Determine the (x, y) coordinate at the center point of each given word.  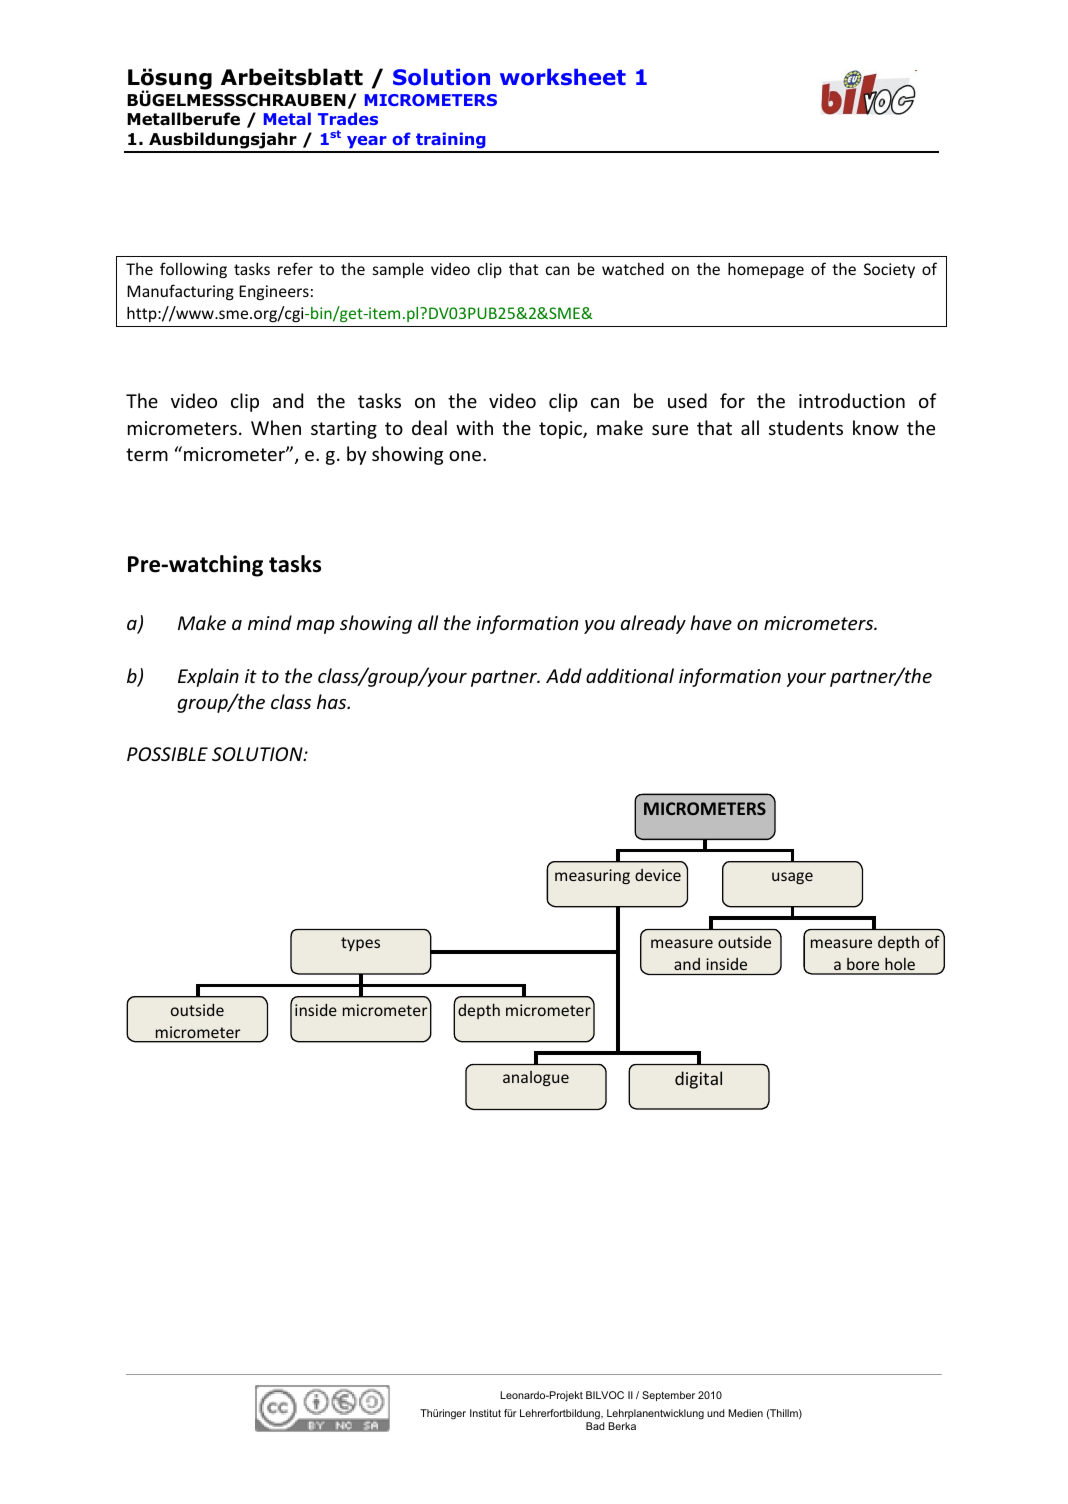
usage (792, 878)
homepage (766, 270)
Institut (485, 1413)
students (806, 427)
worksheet (563, 77)
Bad (595, 1426)
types (360, 944)
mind (270, 622)
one (466, 456)
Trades (348, 118)
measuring (592, 876)
